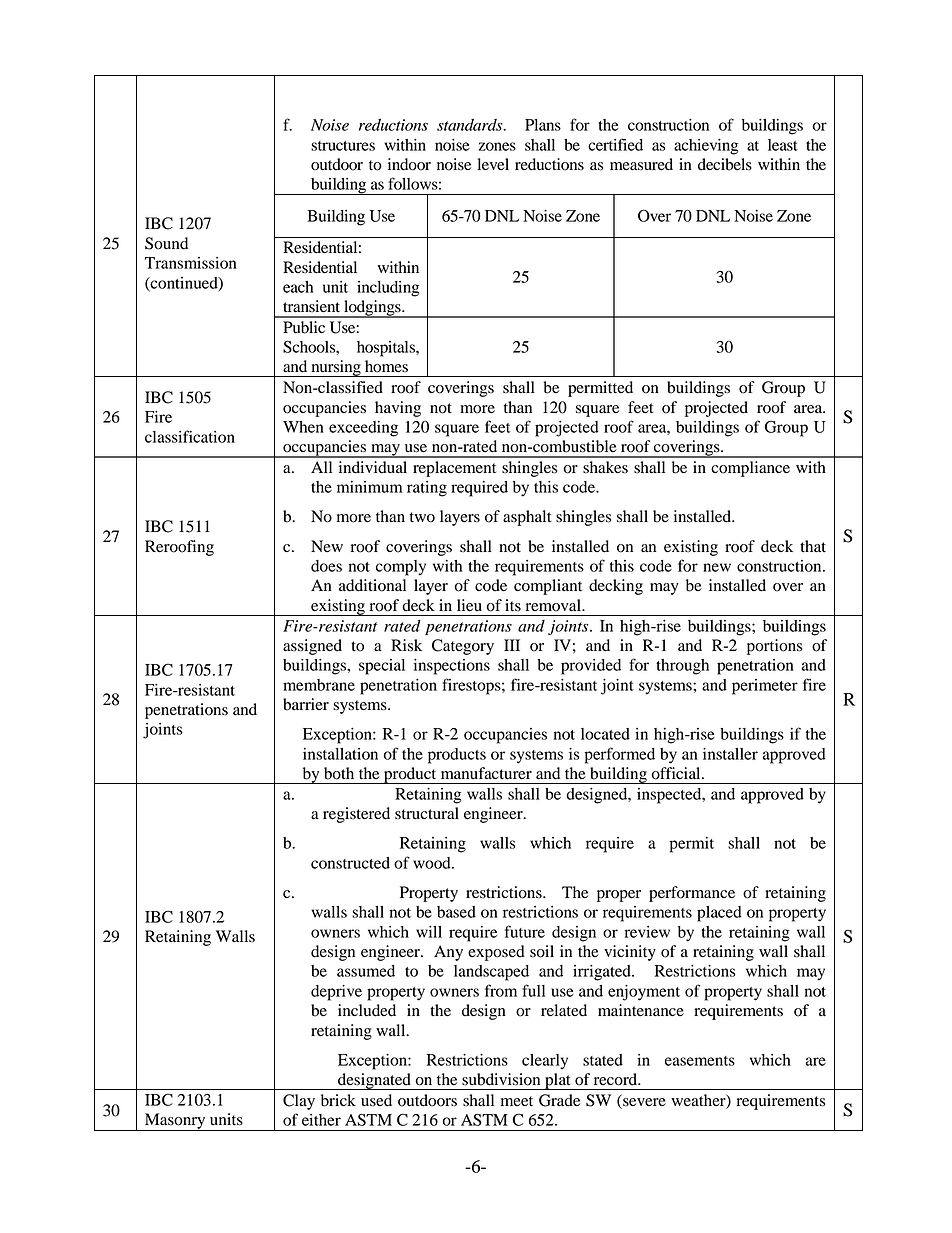 The width and height of the page is (952, 1233). I want to click on structures, so click(343, 146).
